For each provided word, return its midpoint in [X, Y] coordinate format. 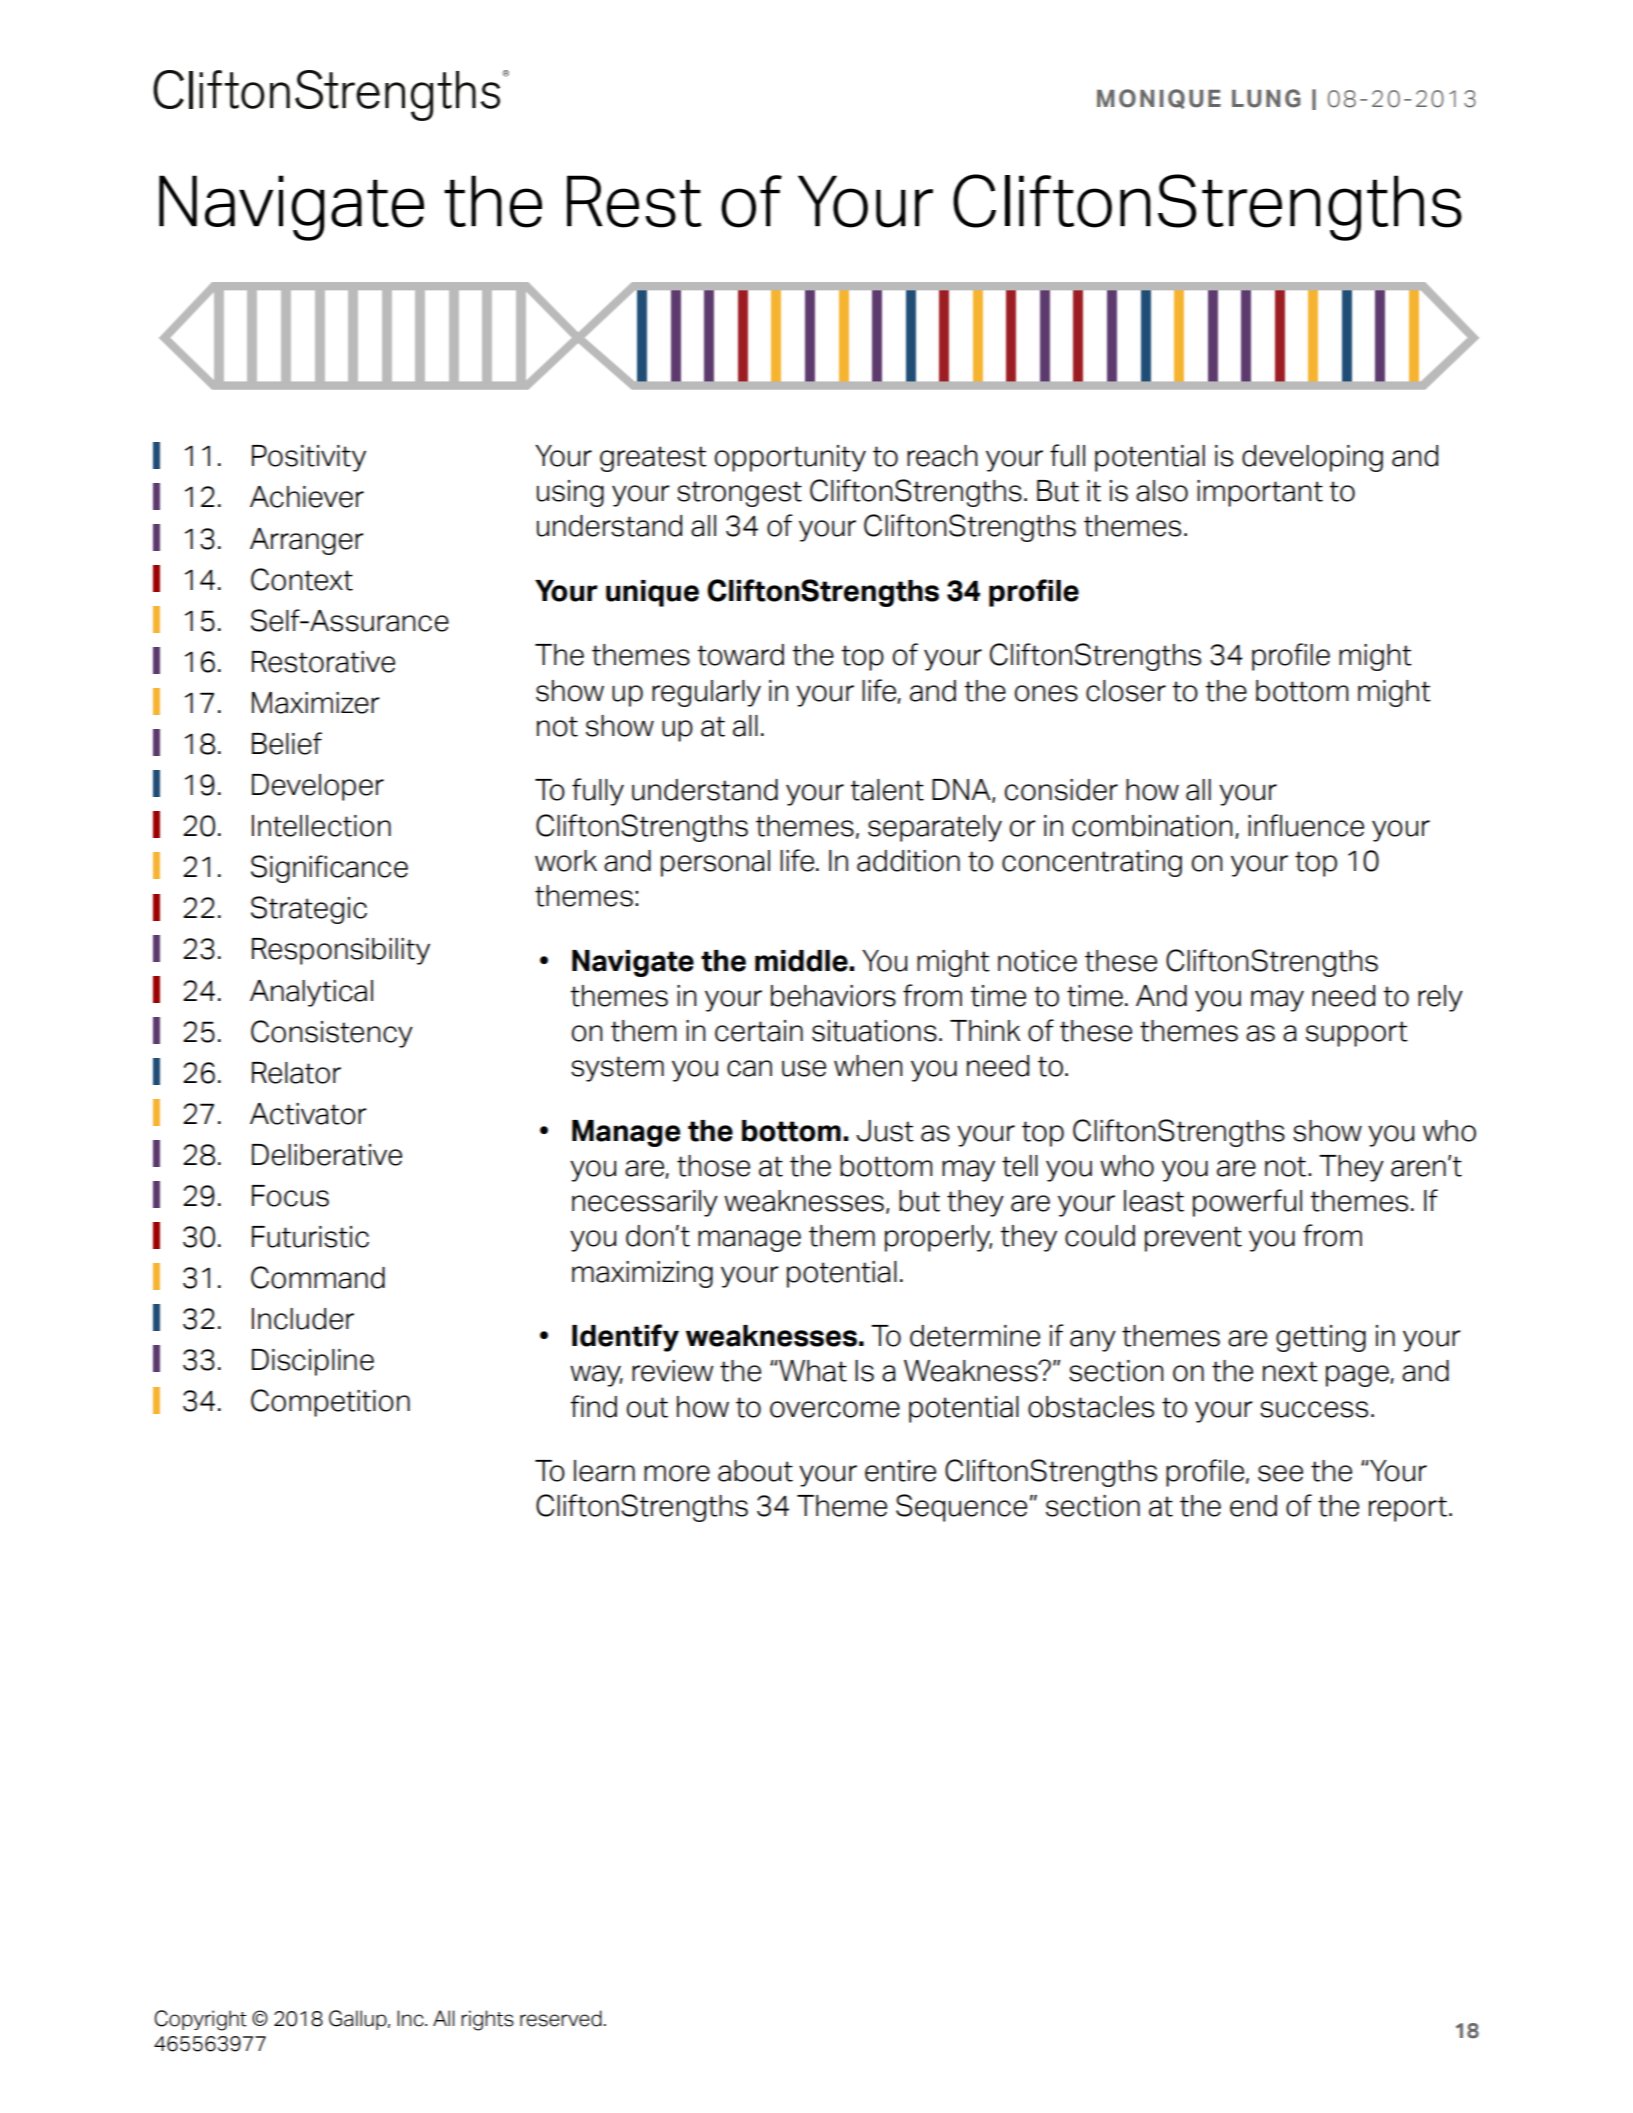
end [1253, 1506]
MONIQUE [1159, 99]
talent [887, 790]
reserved [561, 2018]
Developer [318, 787]
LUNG [1266, 98]
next [1290, 1371]
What [812, 1371]
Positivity [309, 458]
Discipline [313, 1362]
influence [1306, 825]
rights [487, 2020]
